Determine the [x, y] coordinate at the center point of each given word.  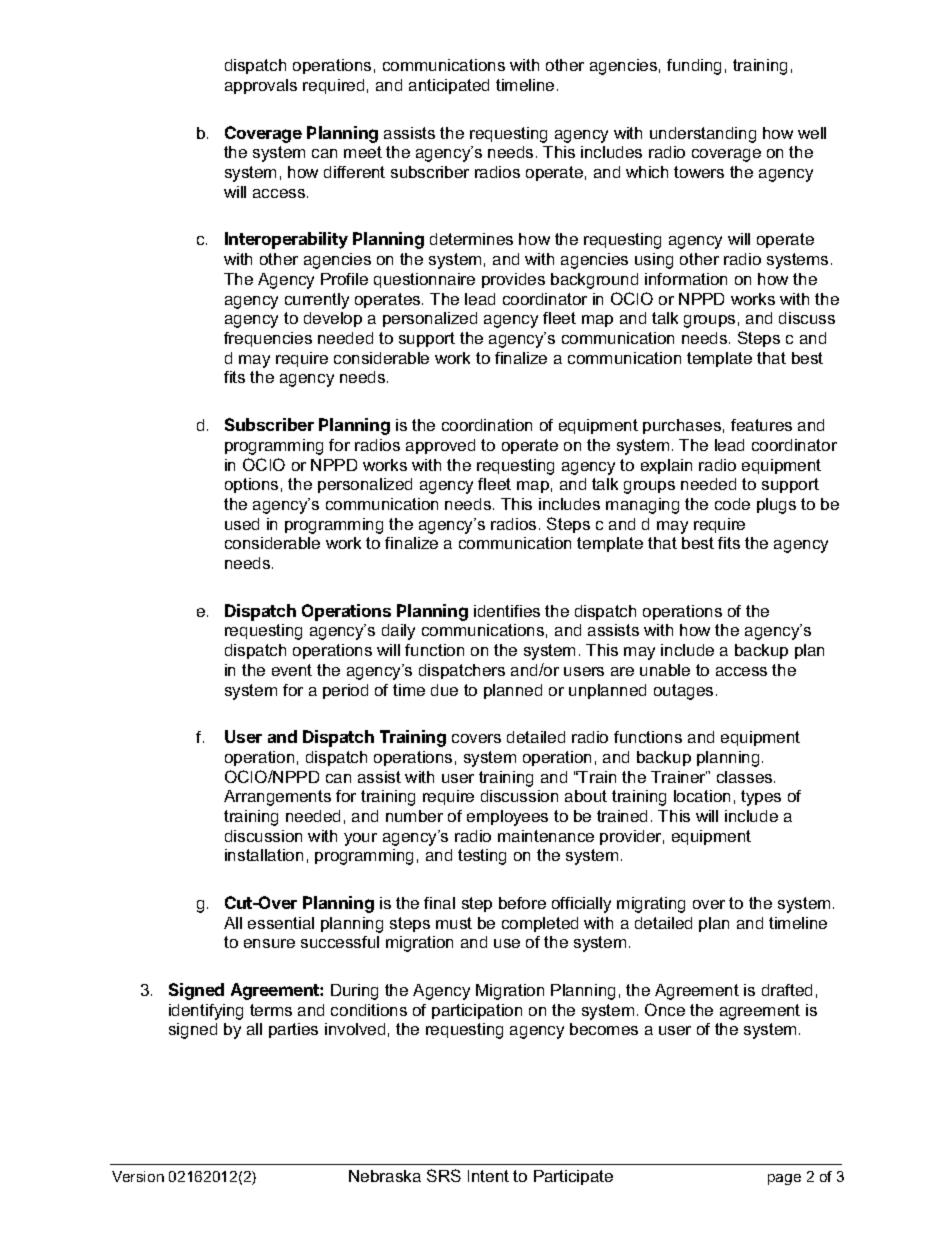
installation [264, 855]
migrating [651, 905]
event [292, 670]
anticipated [449, 86]
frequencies [268, 339]
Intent [488, 1176]
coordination [487, 425]
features [761, 425]
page [784, 1179]
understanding [703, 135]
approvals [261, 86]
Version [138, 1176]
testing [482, 857]
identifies [507, 611]
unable [665, 670]
